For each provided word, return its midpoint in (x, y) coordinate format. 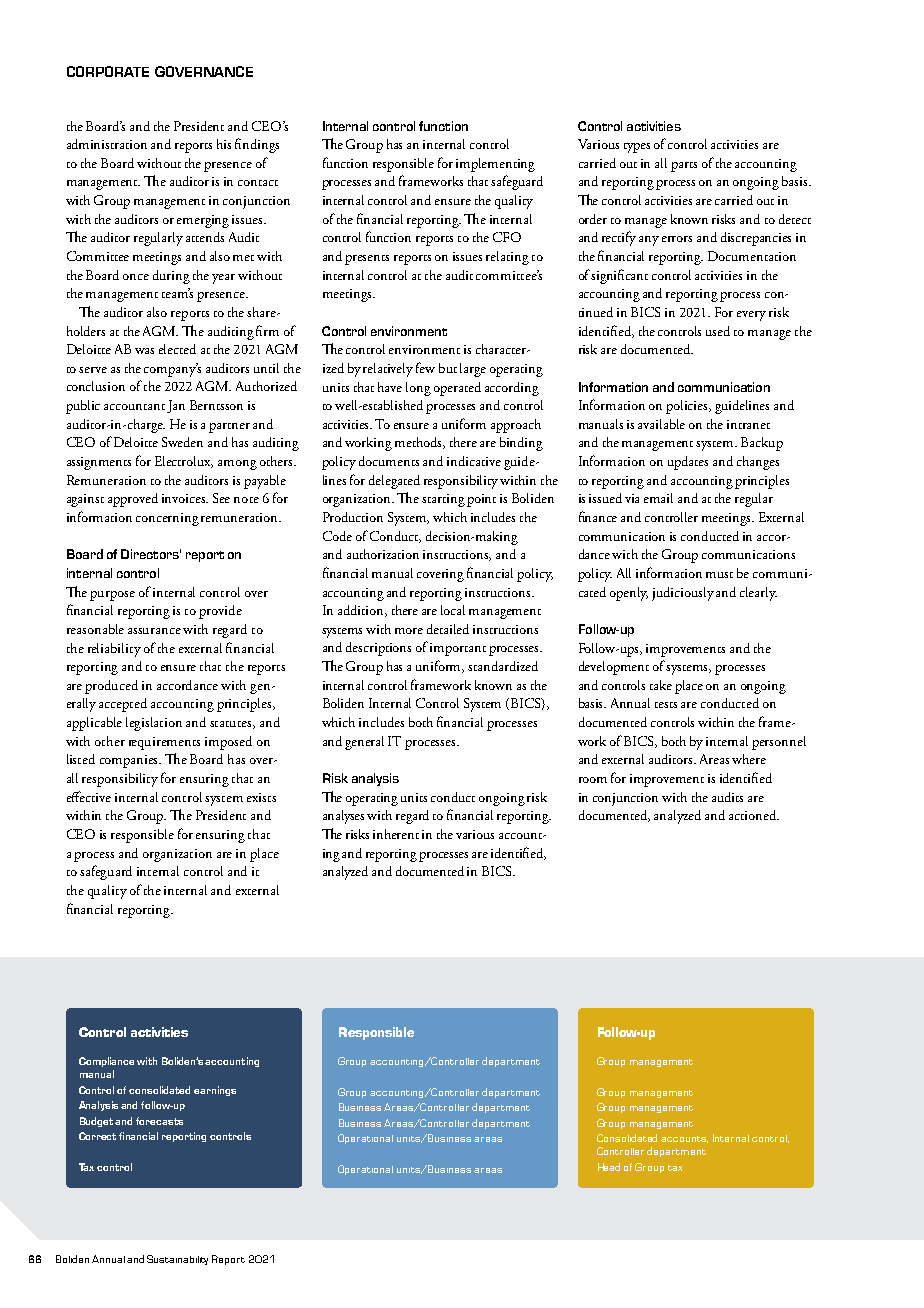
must (719, 575)
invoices (185, 498)
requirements (164, 743)
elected (177, 349)
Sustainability (177, 1260)
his (224, 144)
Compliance (106, 1062)
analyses (343, 817)
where (749, 759)
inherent (396, 834)
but (448, 368)
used (718, 331)
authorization (383, 554)
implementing (495, 165)
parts (684, 167)
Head (609, 1167)
